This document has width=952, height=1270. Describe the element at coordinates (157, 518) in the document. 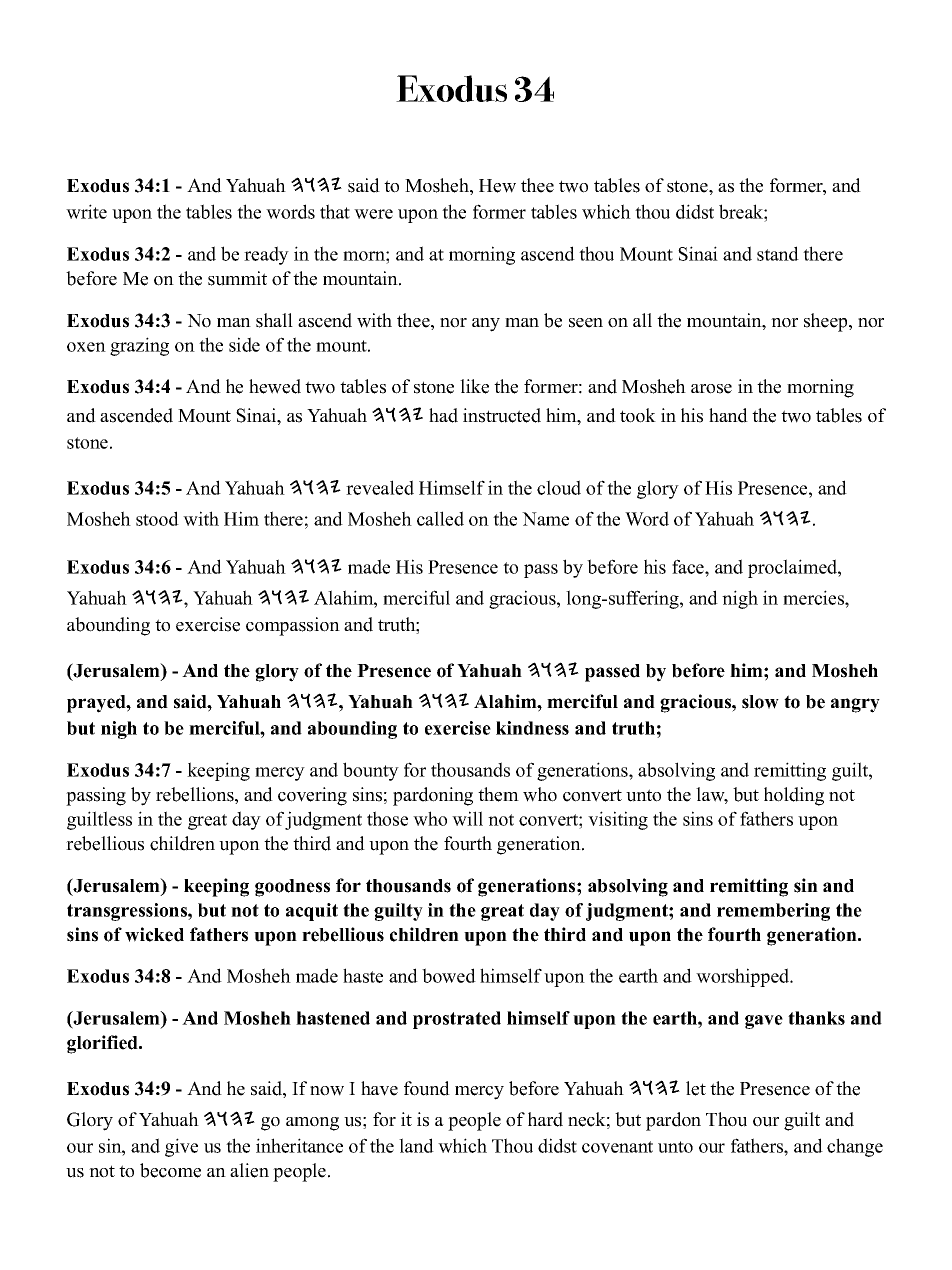

I see `stood` at that location.
